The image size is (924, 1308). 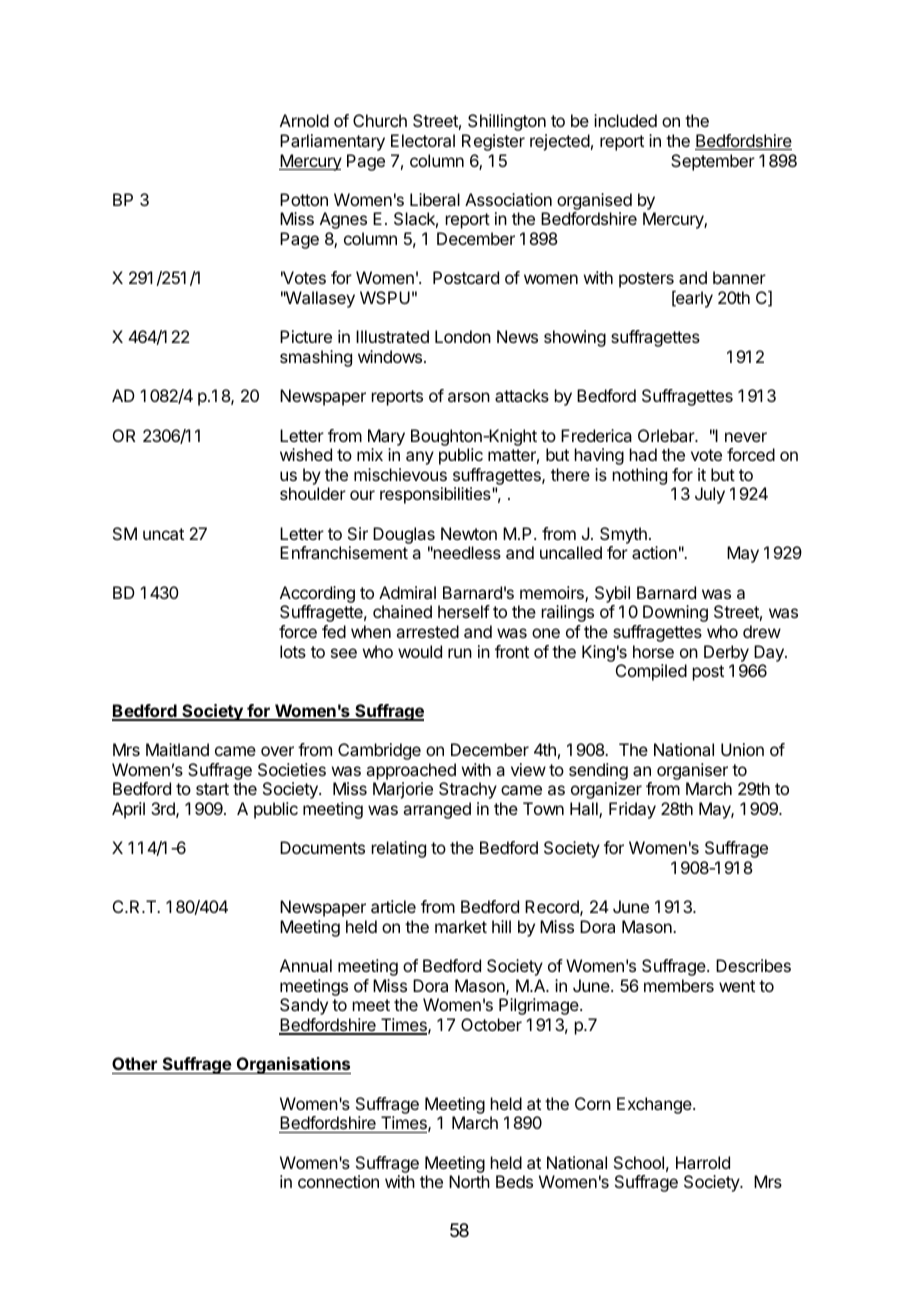 What do you see at coordinates (713, 162) in the page?
I see `September` at bounding box center [713, 162].
